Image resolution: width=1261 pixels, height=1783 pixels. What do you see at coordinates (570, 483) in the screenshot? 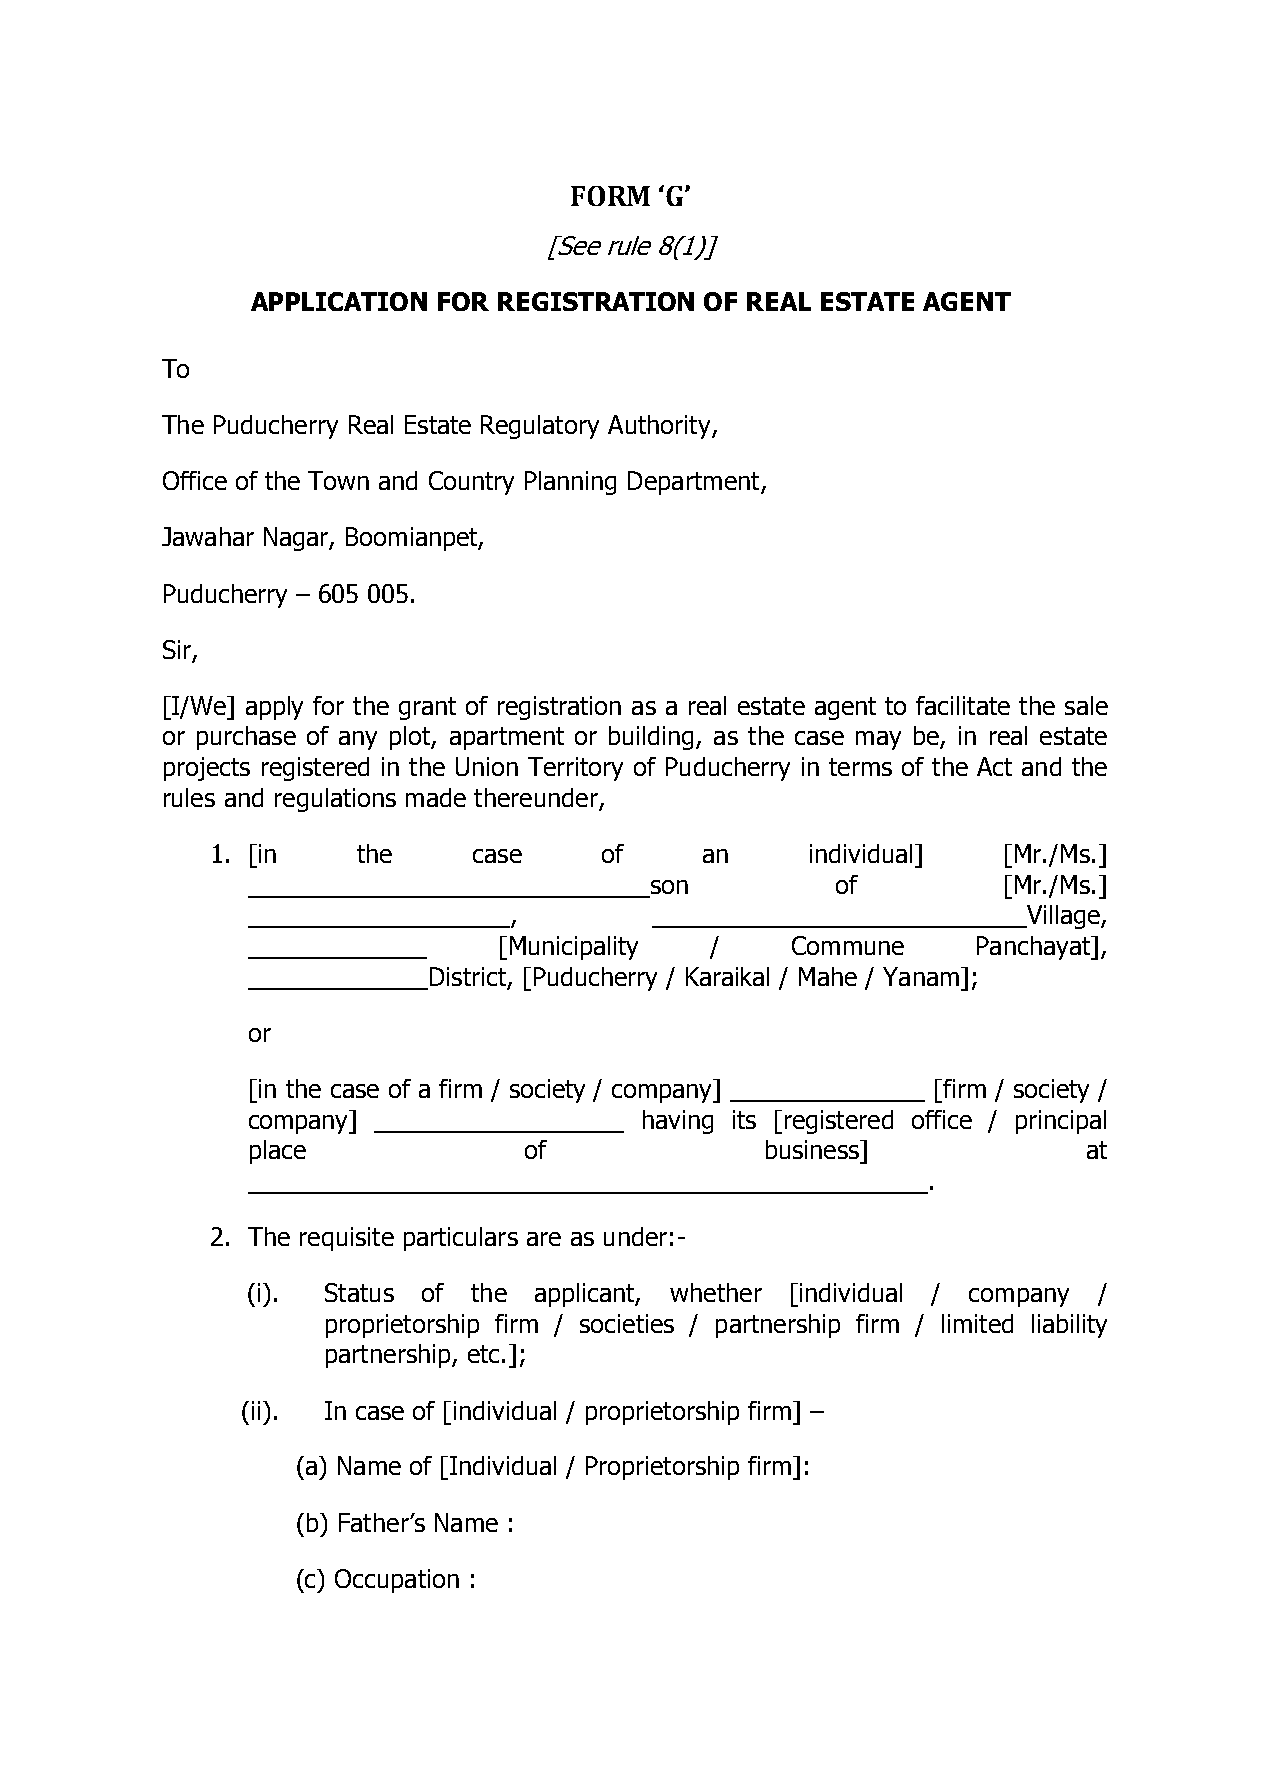
I see `Planning` at bounding box center [570, 483].
